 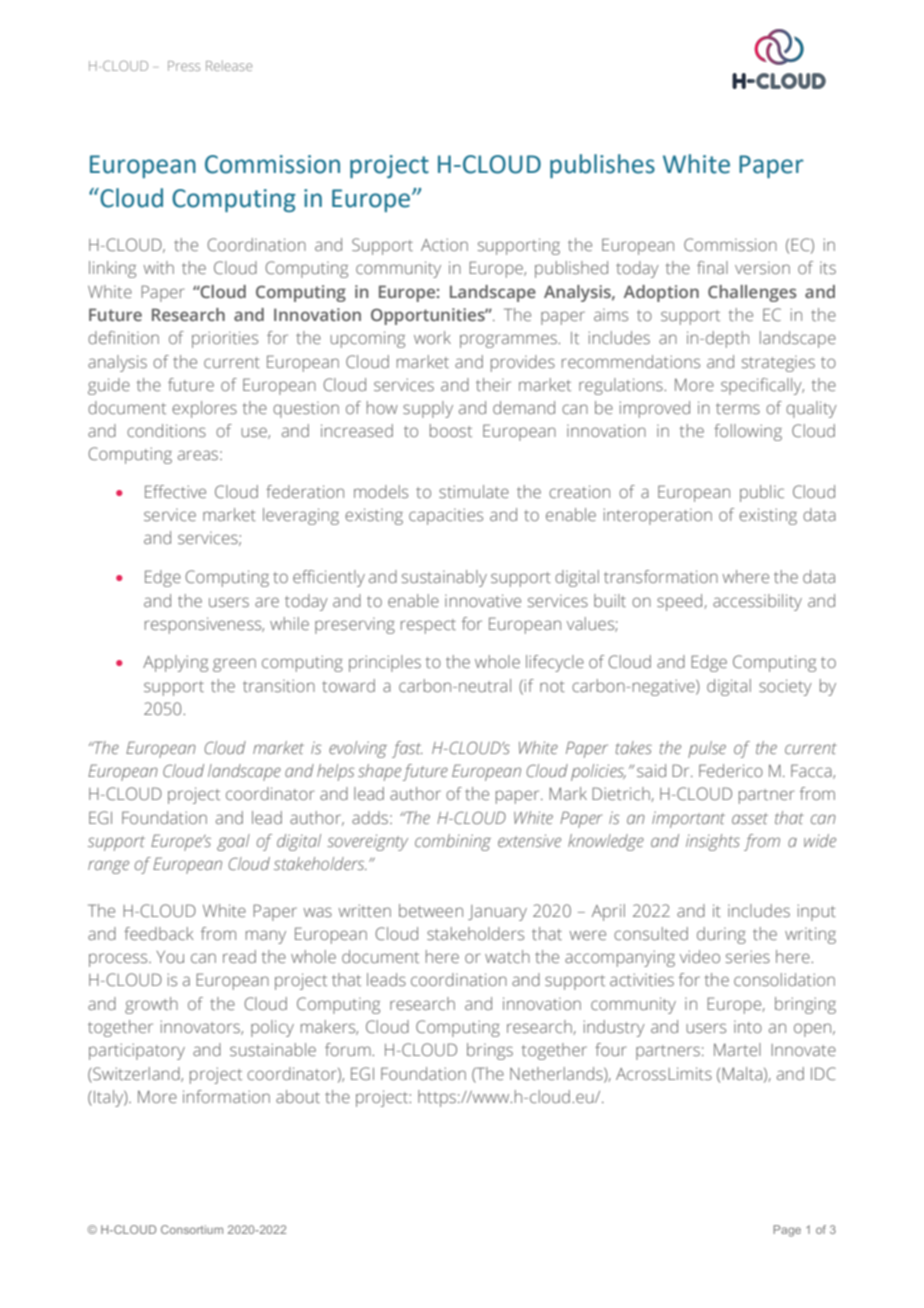 I want to click on Federico, so click(x=731, y=770).
